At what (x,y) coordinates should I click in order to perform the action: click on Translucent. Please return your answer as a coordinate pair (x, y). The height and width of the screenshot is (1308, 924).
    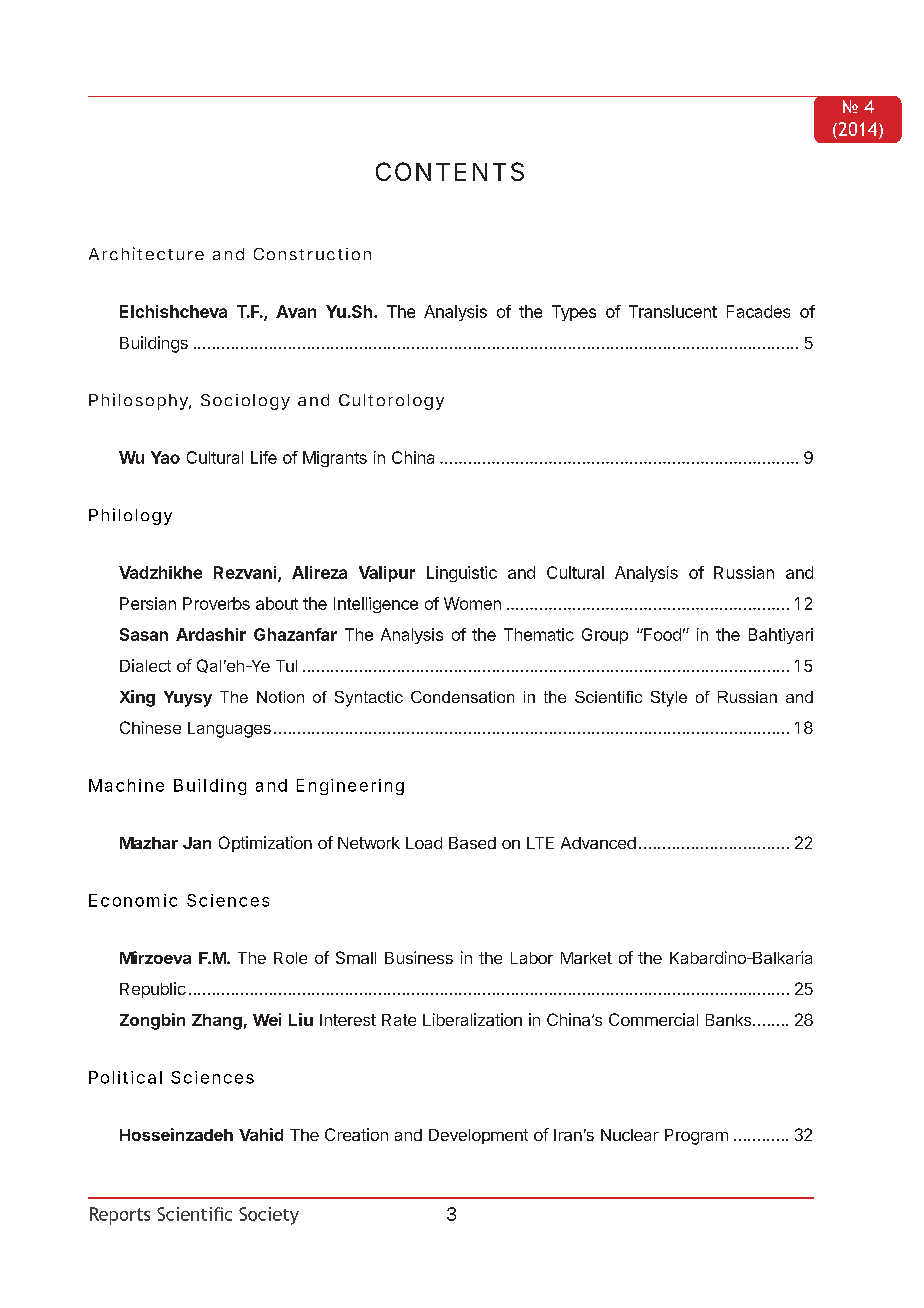
    Looking at the image, I should click on (673, 311).
